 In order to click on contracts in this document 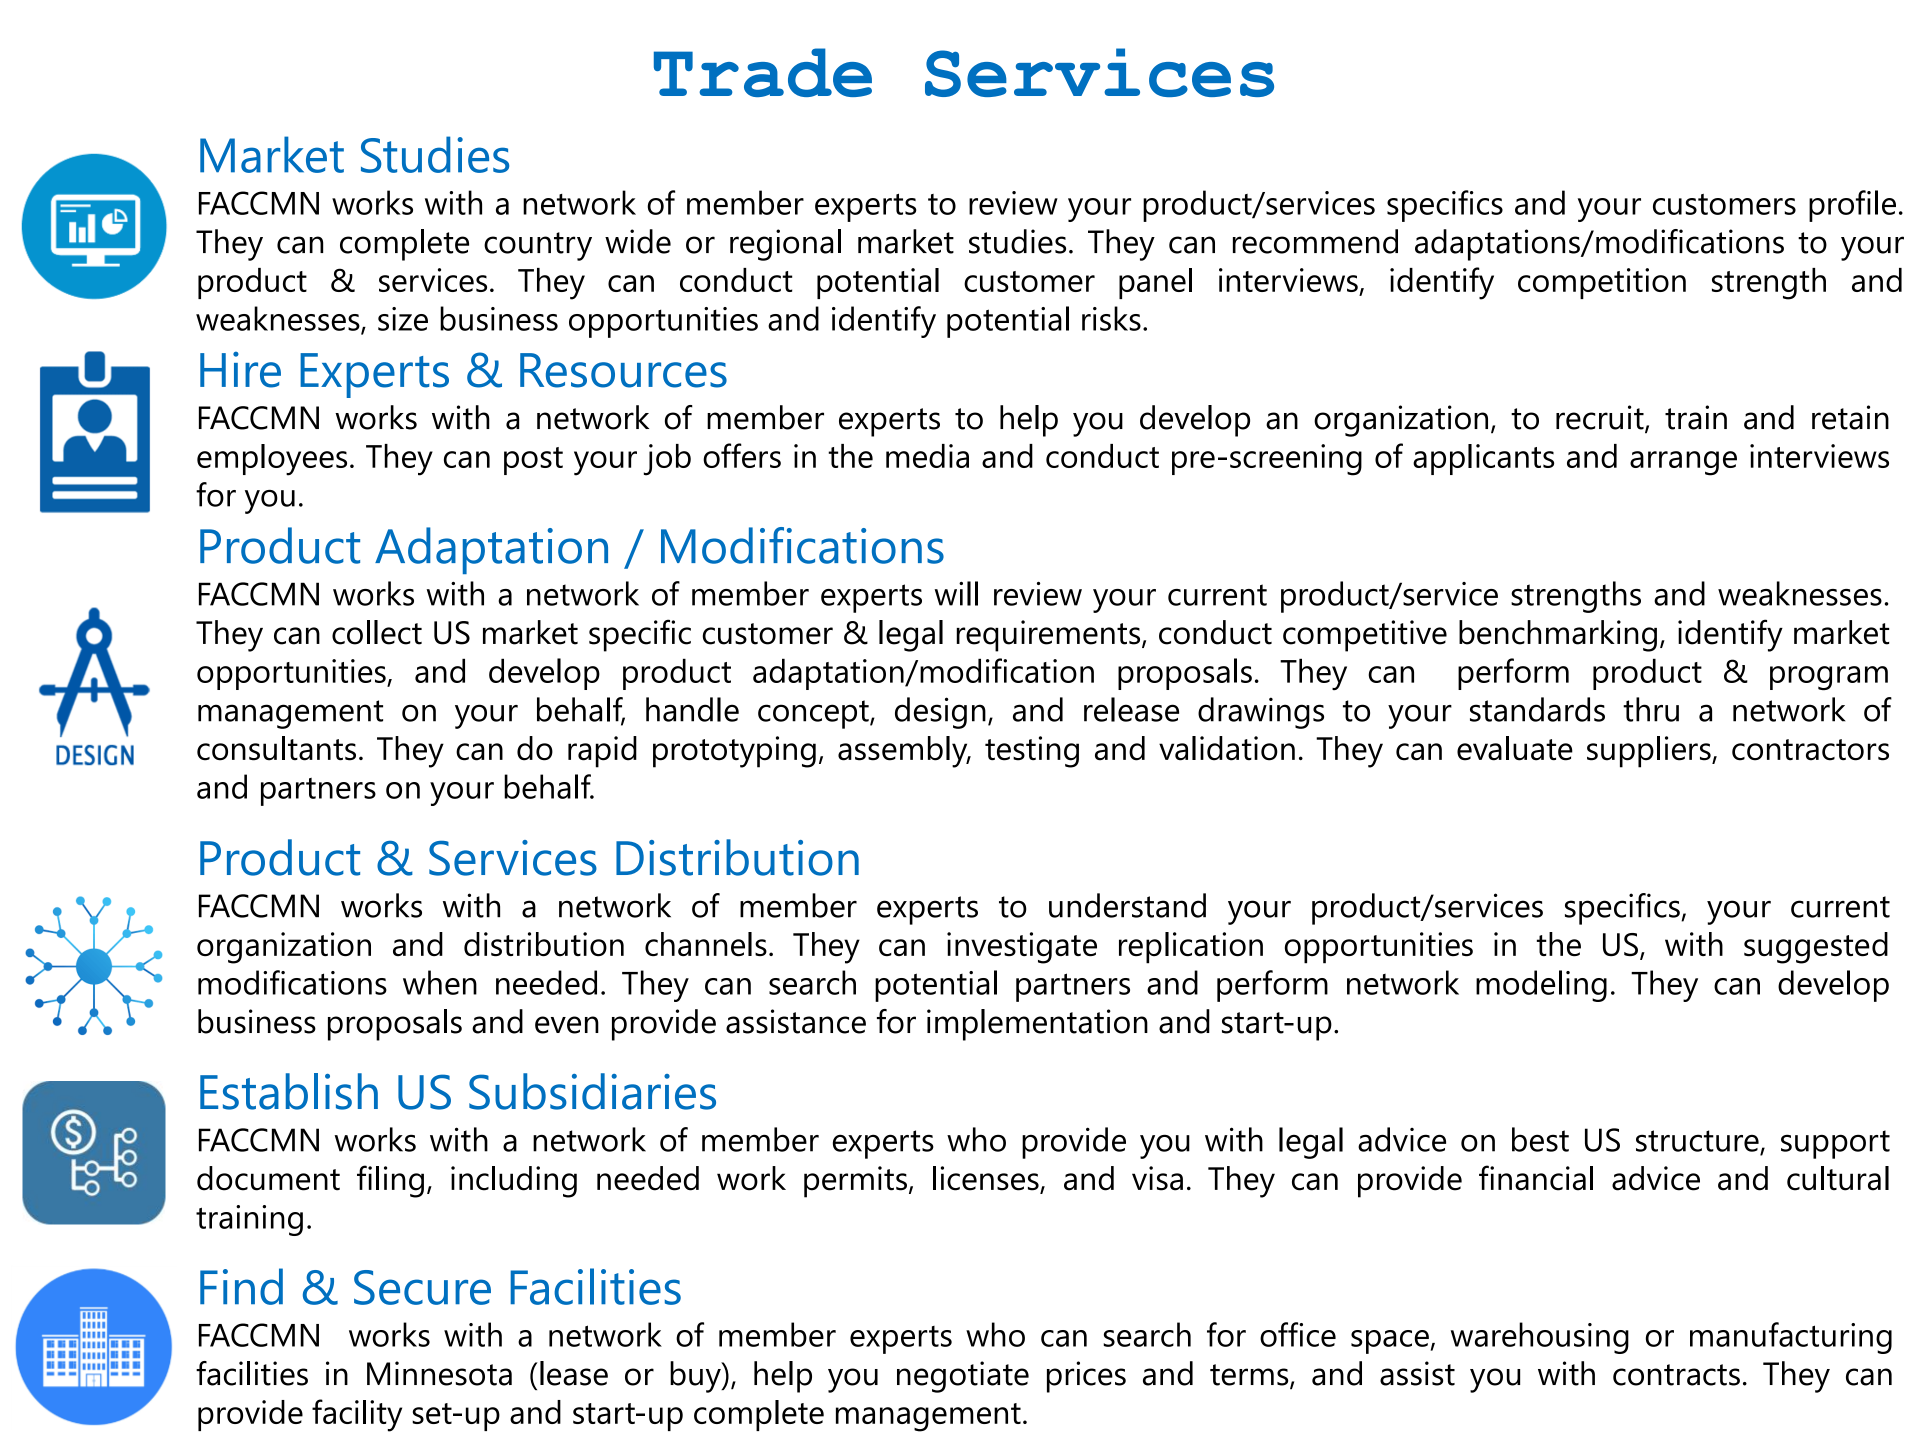, I will do `click(1676, 1375)`.
